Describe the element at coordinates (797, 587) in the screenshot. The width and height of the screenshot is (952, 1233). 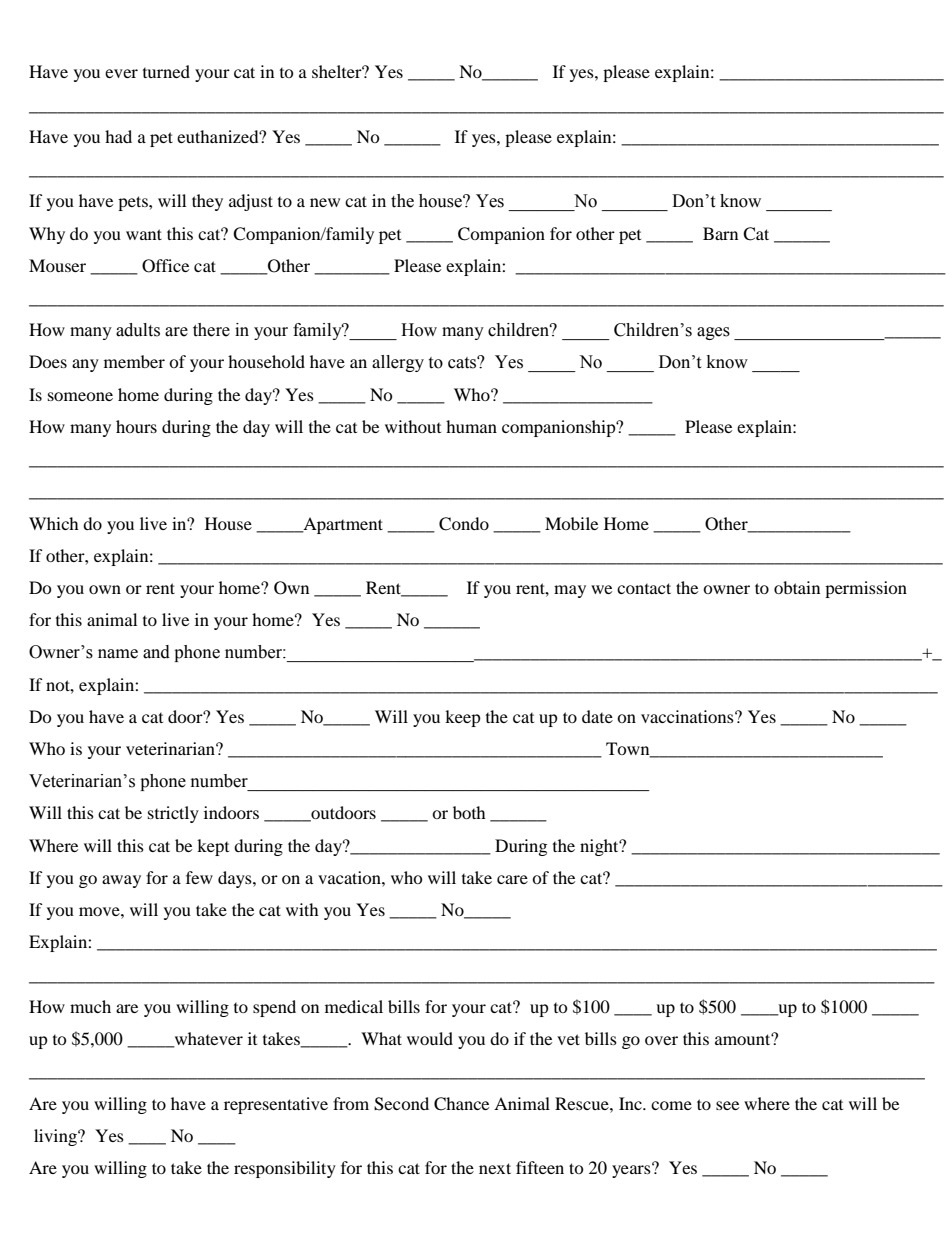
I see `obtain` at that location.
